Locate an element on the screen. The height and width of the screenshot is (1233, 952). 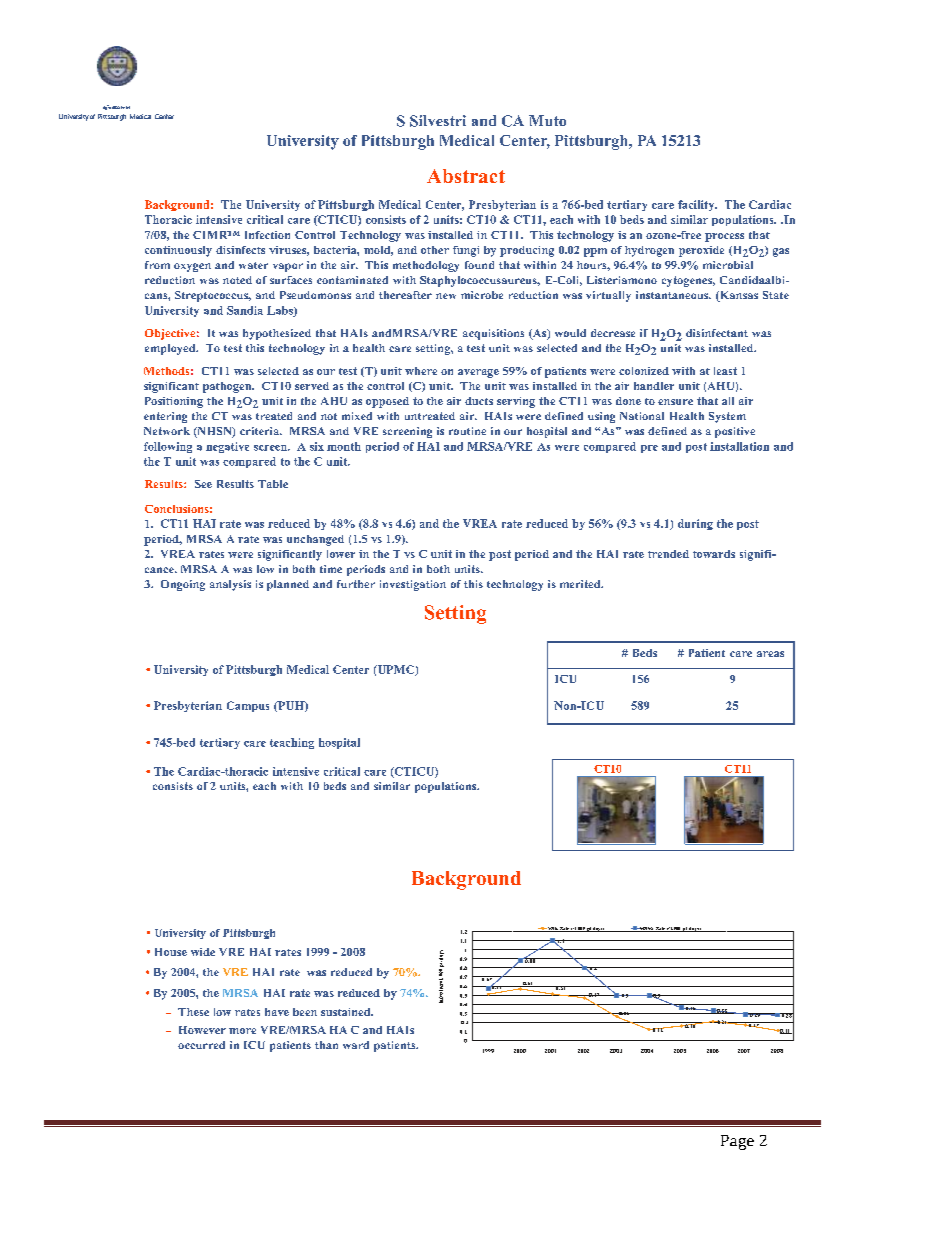
negative is located at coordinates (227, 447).
